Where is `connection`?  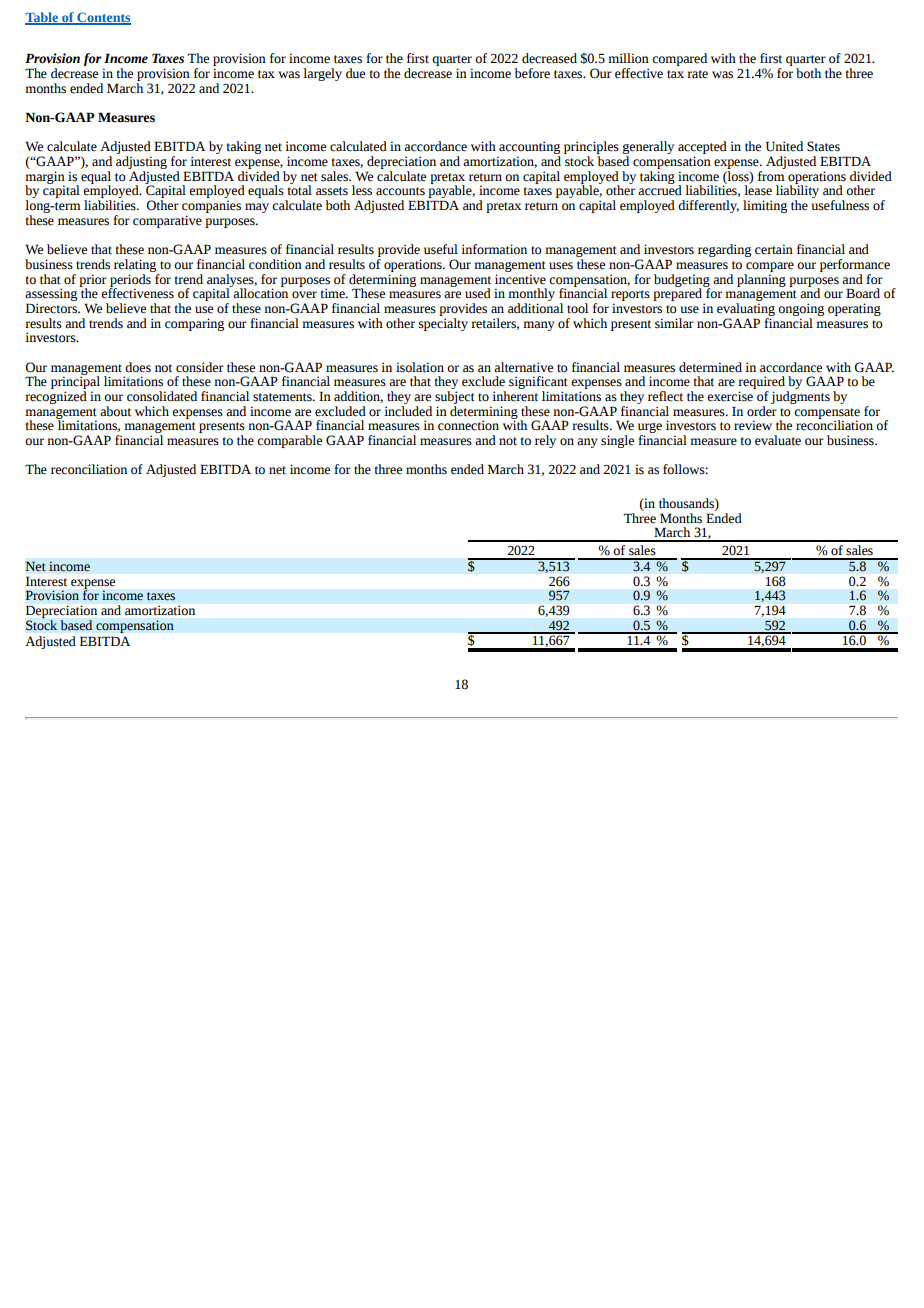 connection is located at coordinates (468, 425).
